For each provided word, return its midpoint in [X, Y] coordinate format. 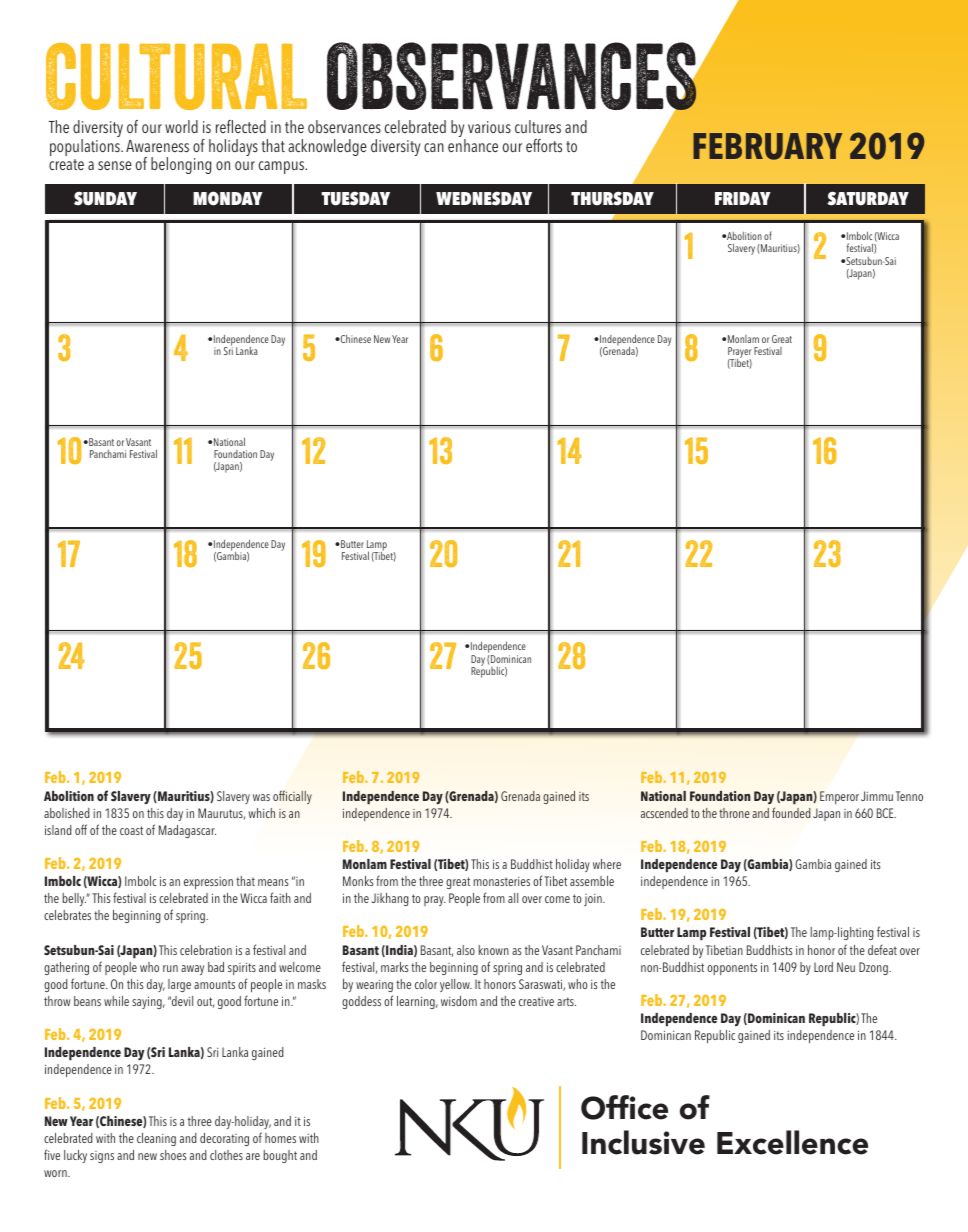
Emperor [839, 797]
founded [791, 812]
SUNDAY [105, 199]
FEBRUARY [767, 146]
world [181, 126]
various [489, 127]
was [261, 797]
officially [292, 797]
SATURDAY [868, 198]
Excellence [792, 1142]
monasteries [502, 881]
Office [624, 1107]
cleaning [156, 1139]
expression [208, 883]
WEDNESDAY [484, 198]
